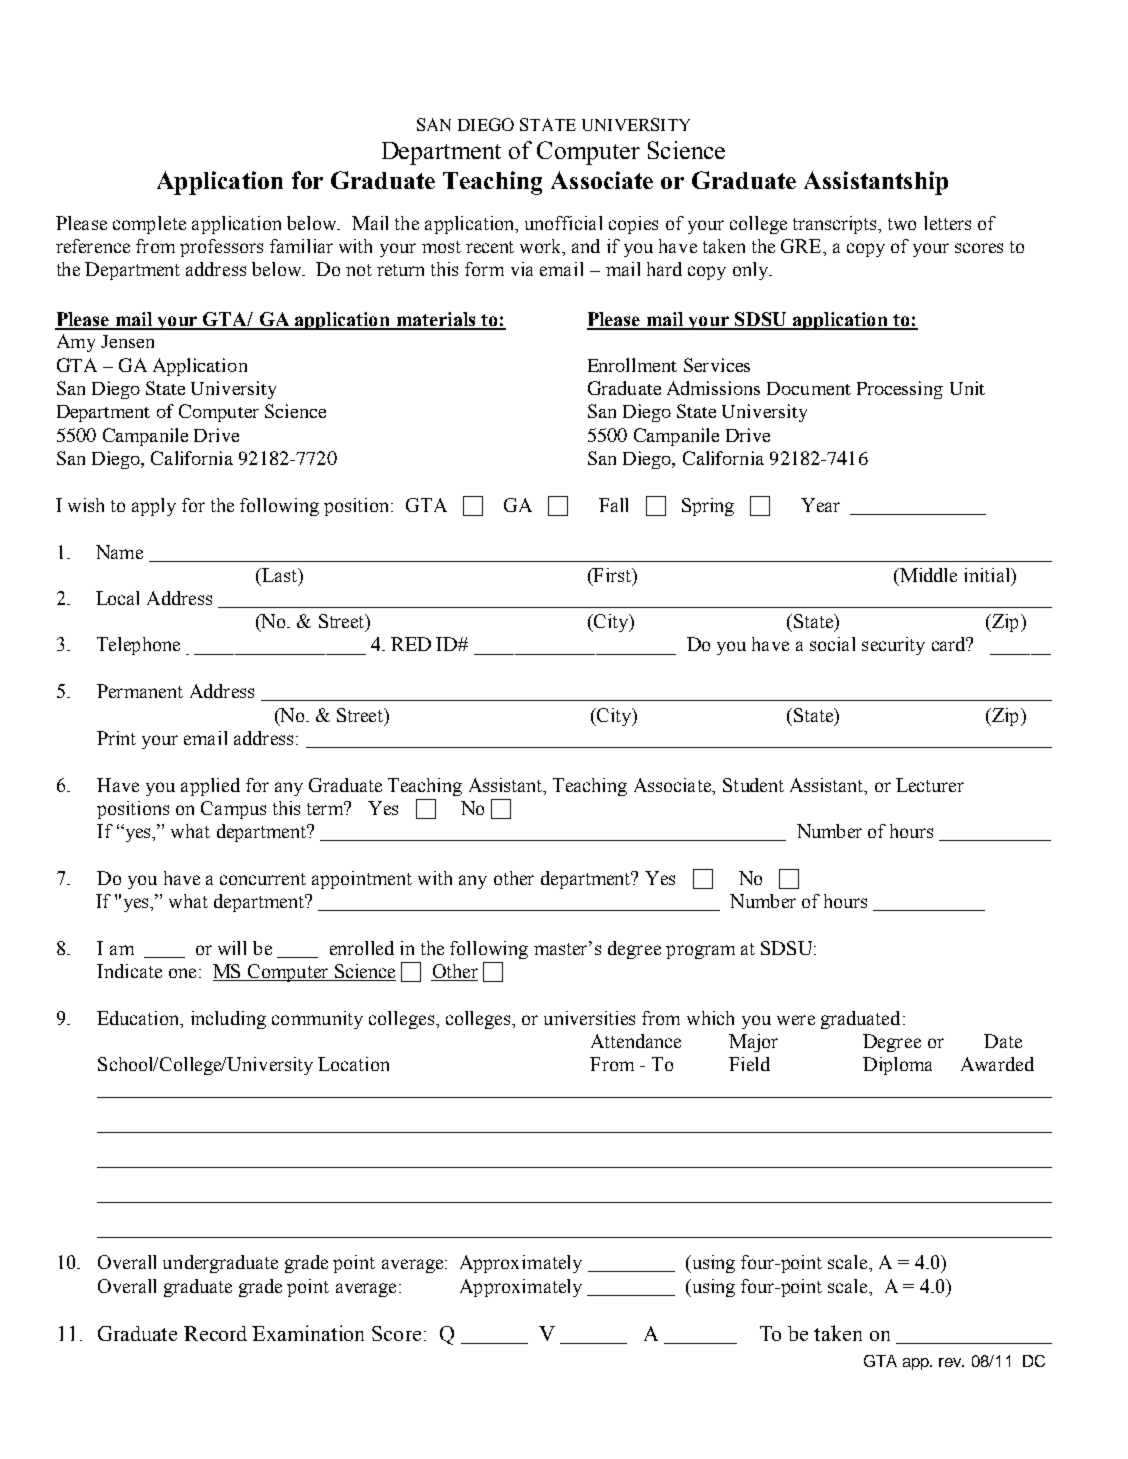 The height and width of the screenshot is (1459, 1128). What do you see at coordinates (210, 787) in the screenshot?
I see `applied` at bounding box center [210, 787].
